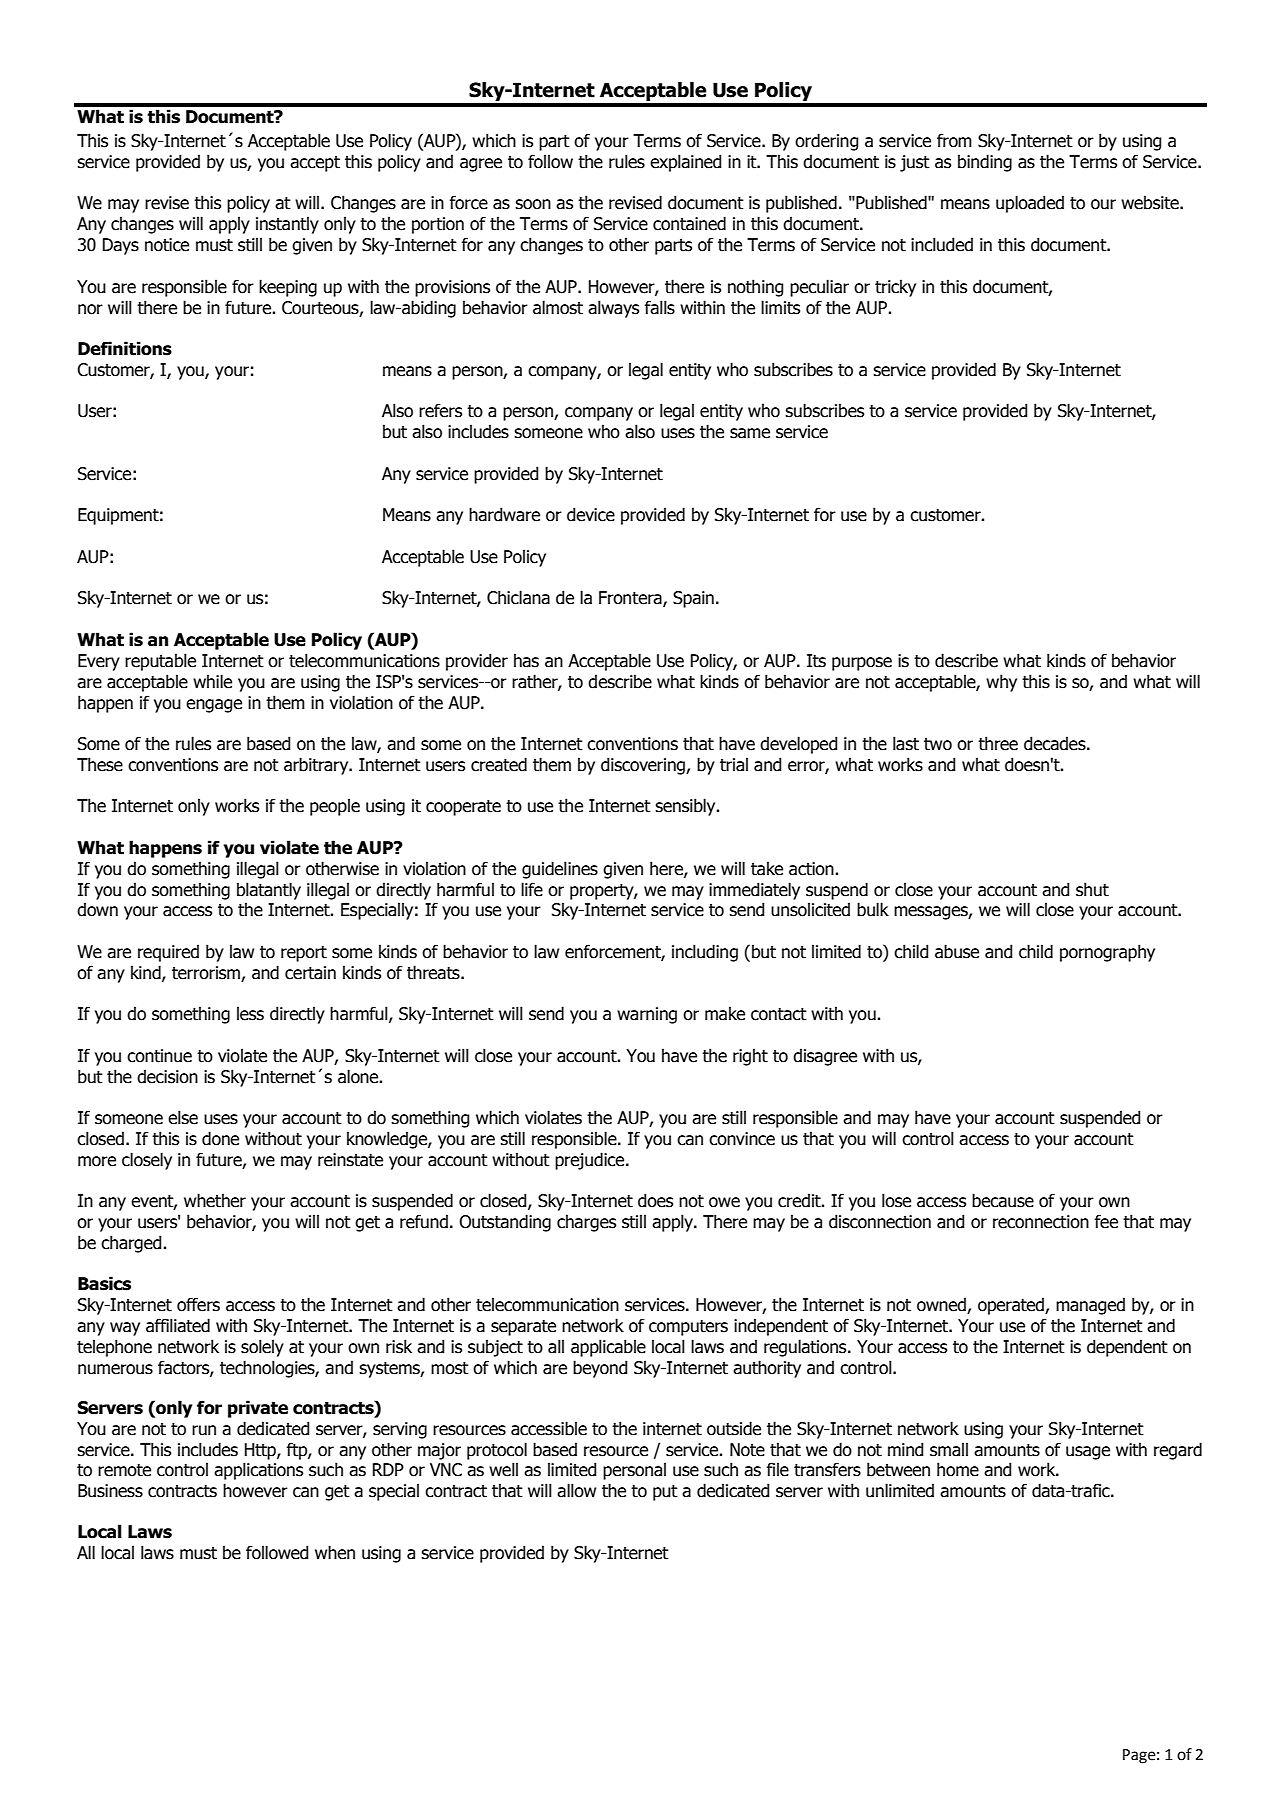  I want to click on whether, so click(215, 1200).
